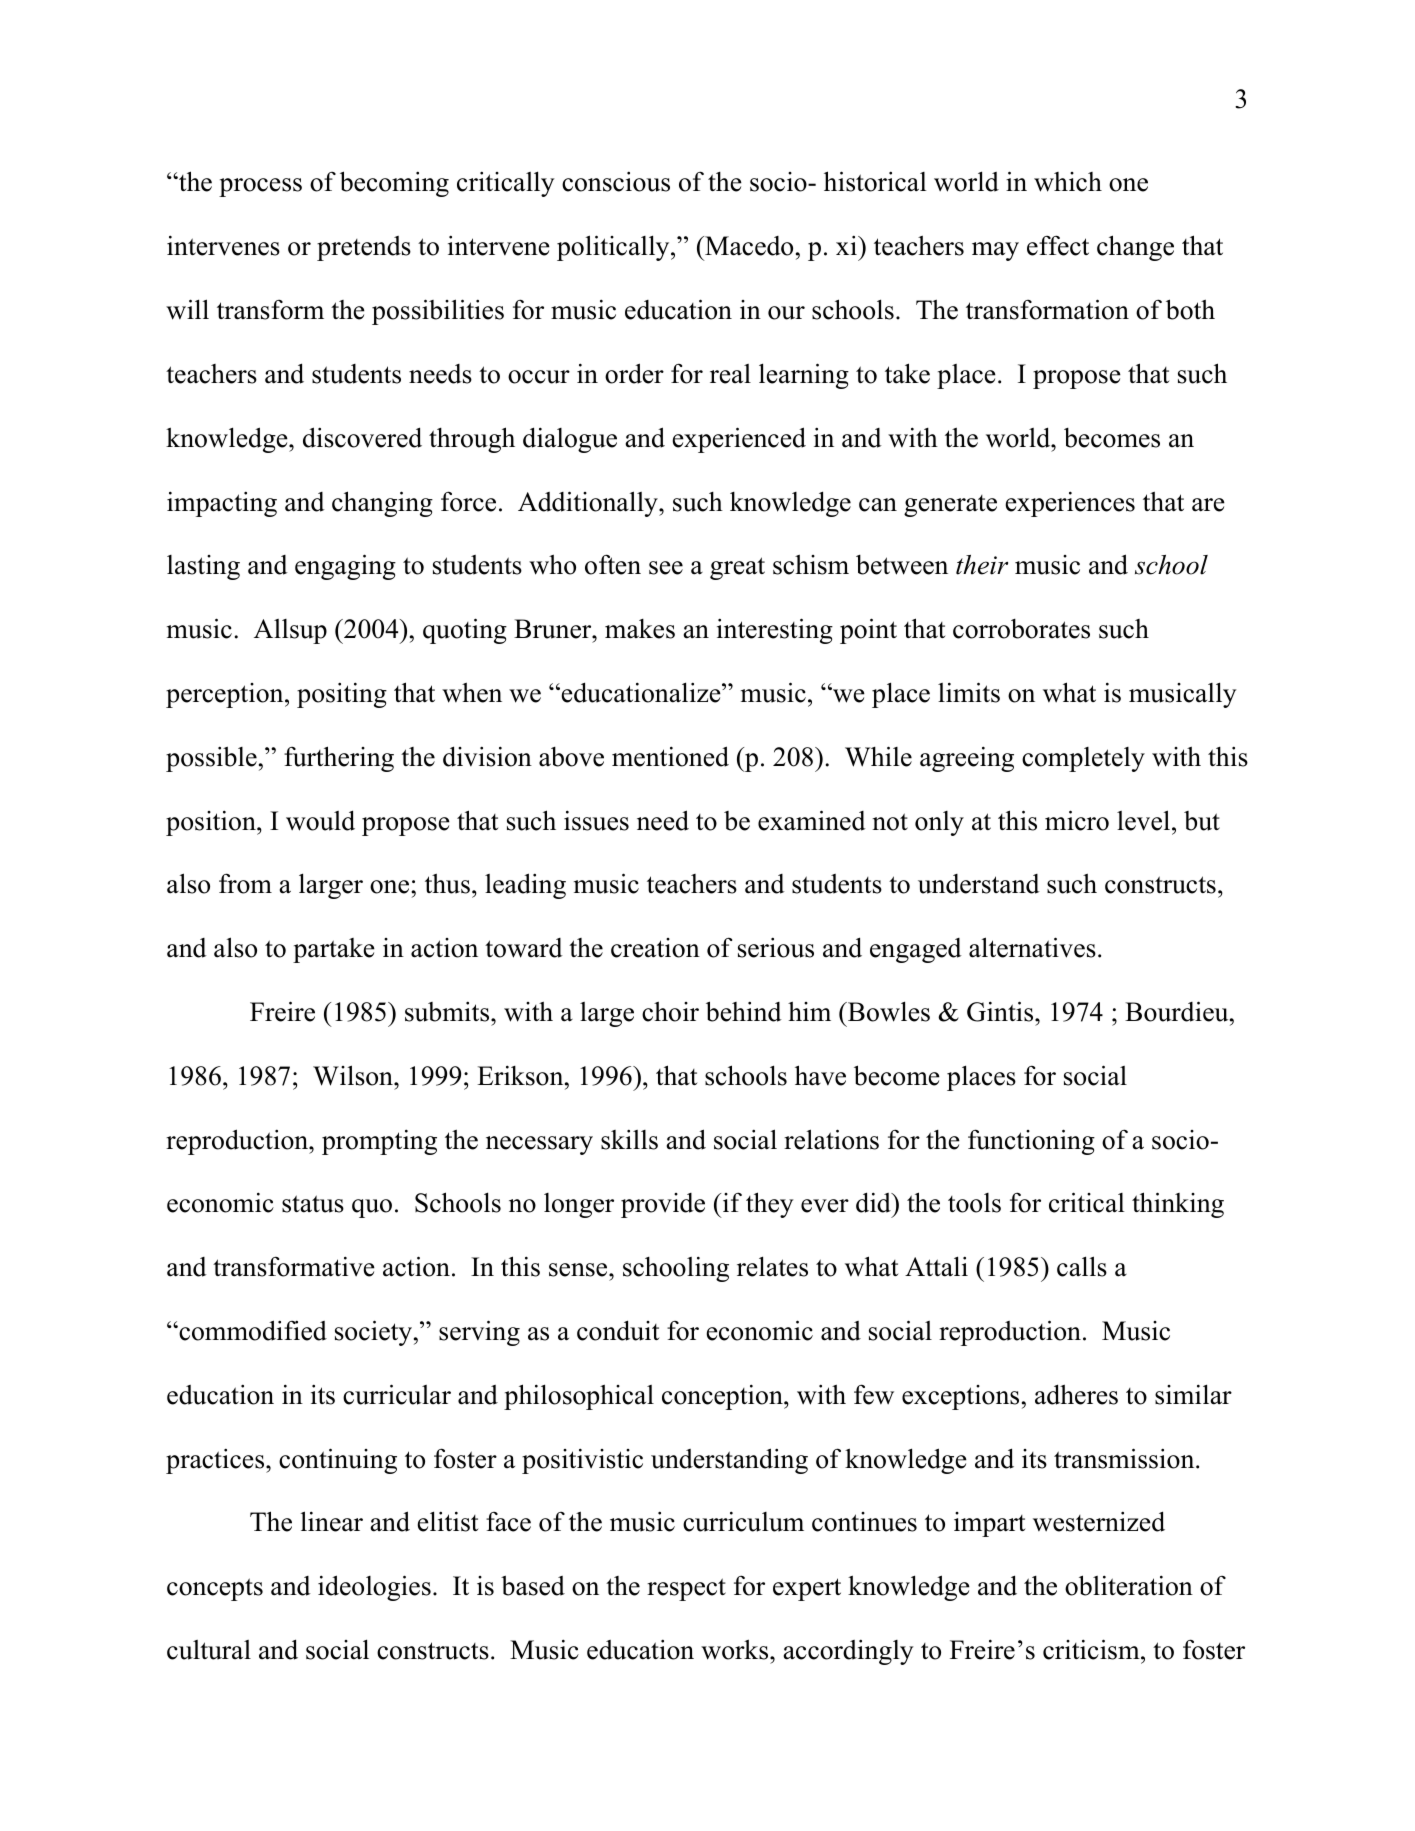 The width and height of the image is (1415, 1831). Describe the element at coordinates (616, 182) in the image. I see `conscious` at that location.
